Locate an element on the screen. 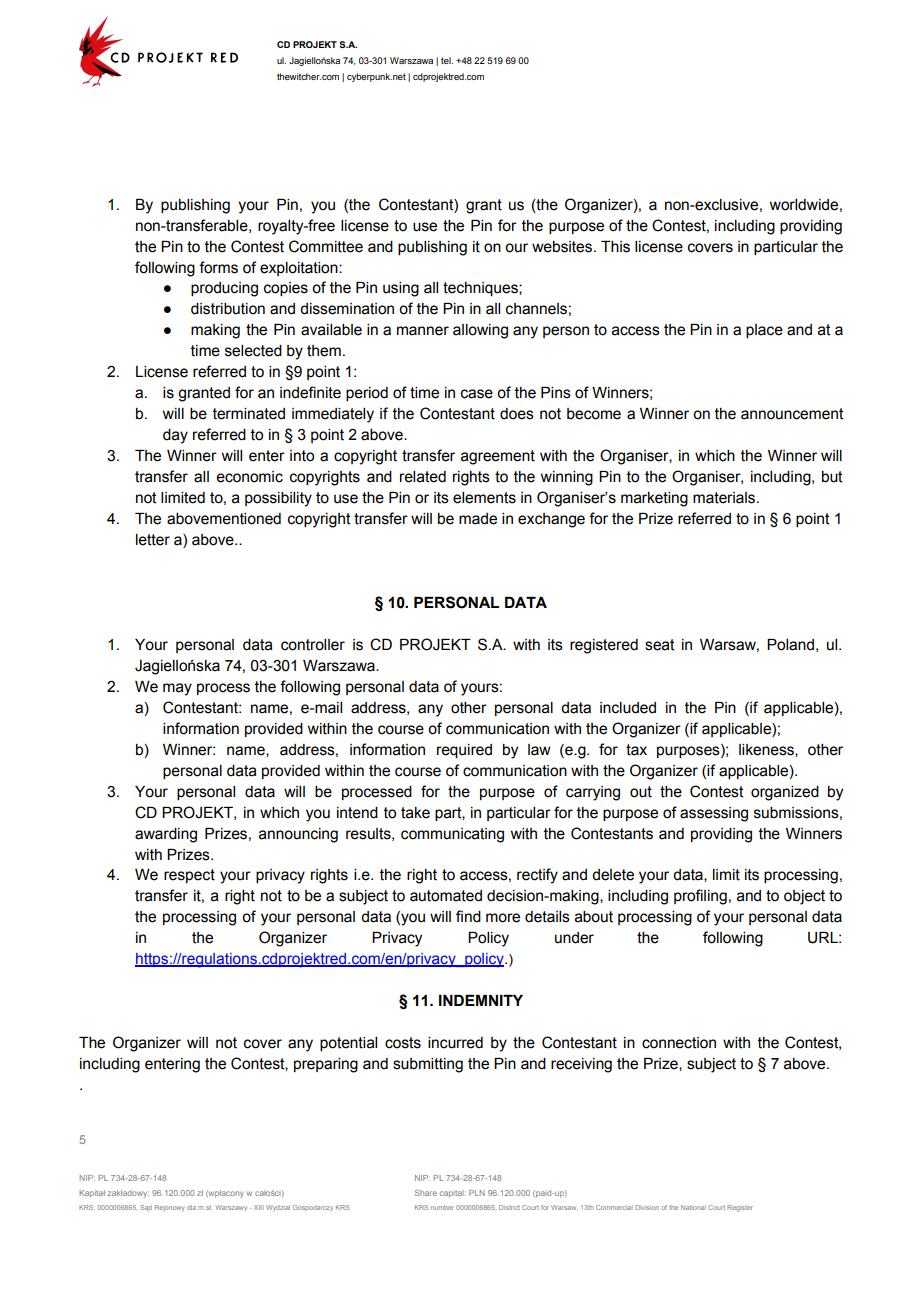 The width and height of the screenshot is (924, 1308). materials is located at coordinates (725, 498).
